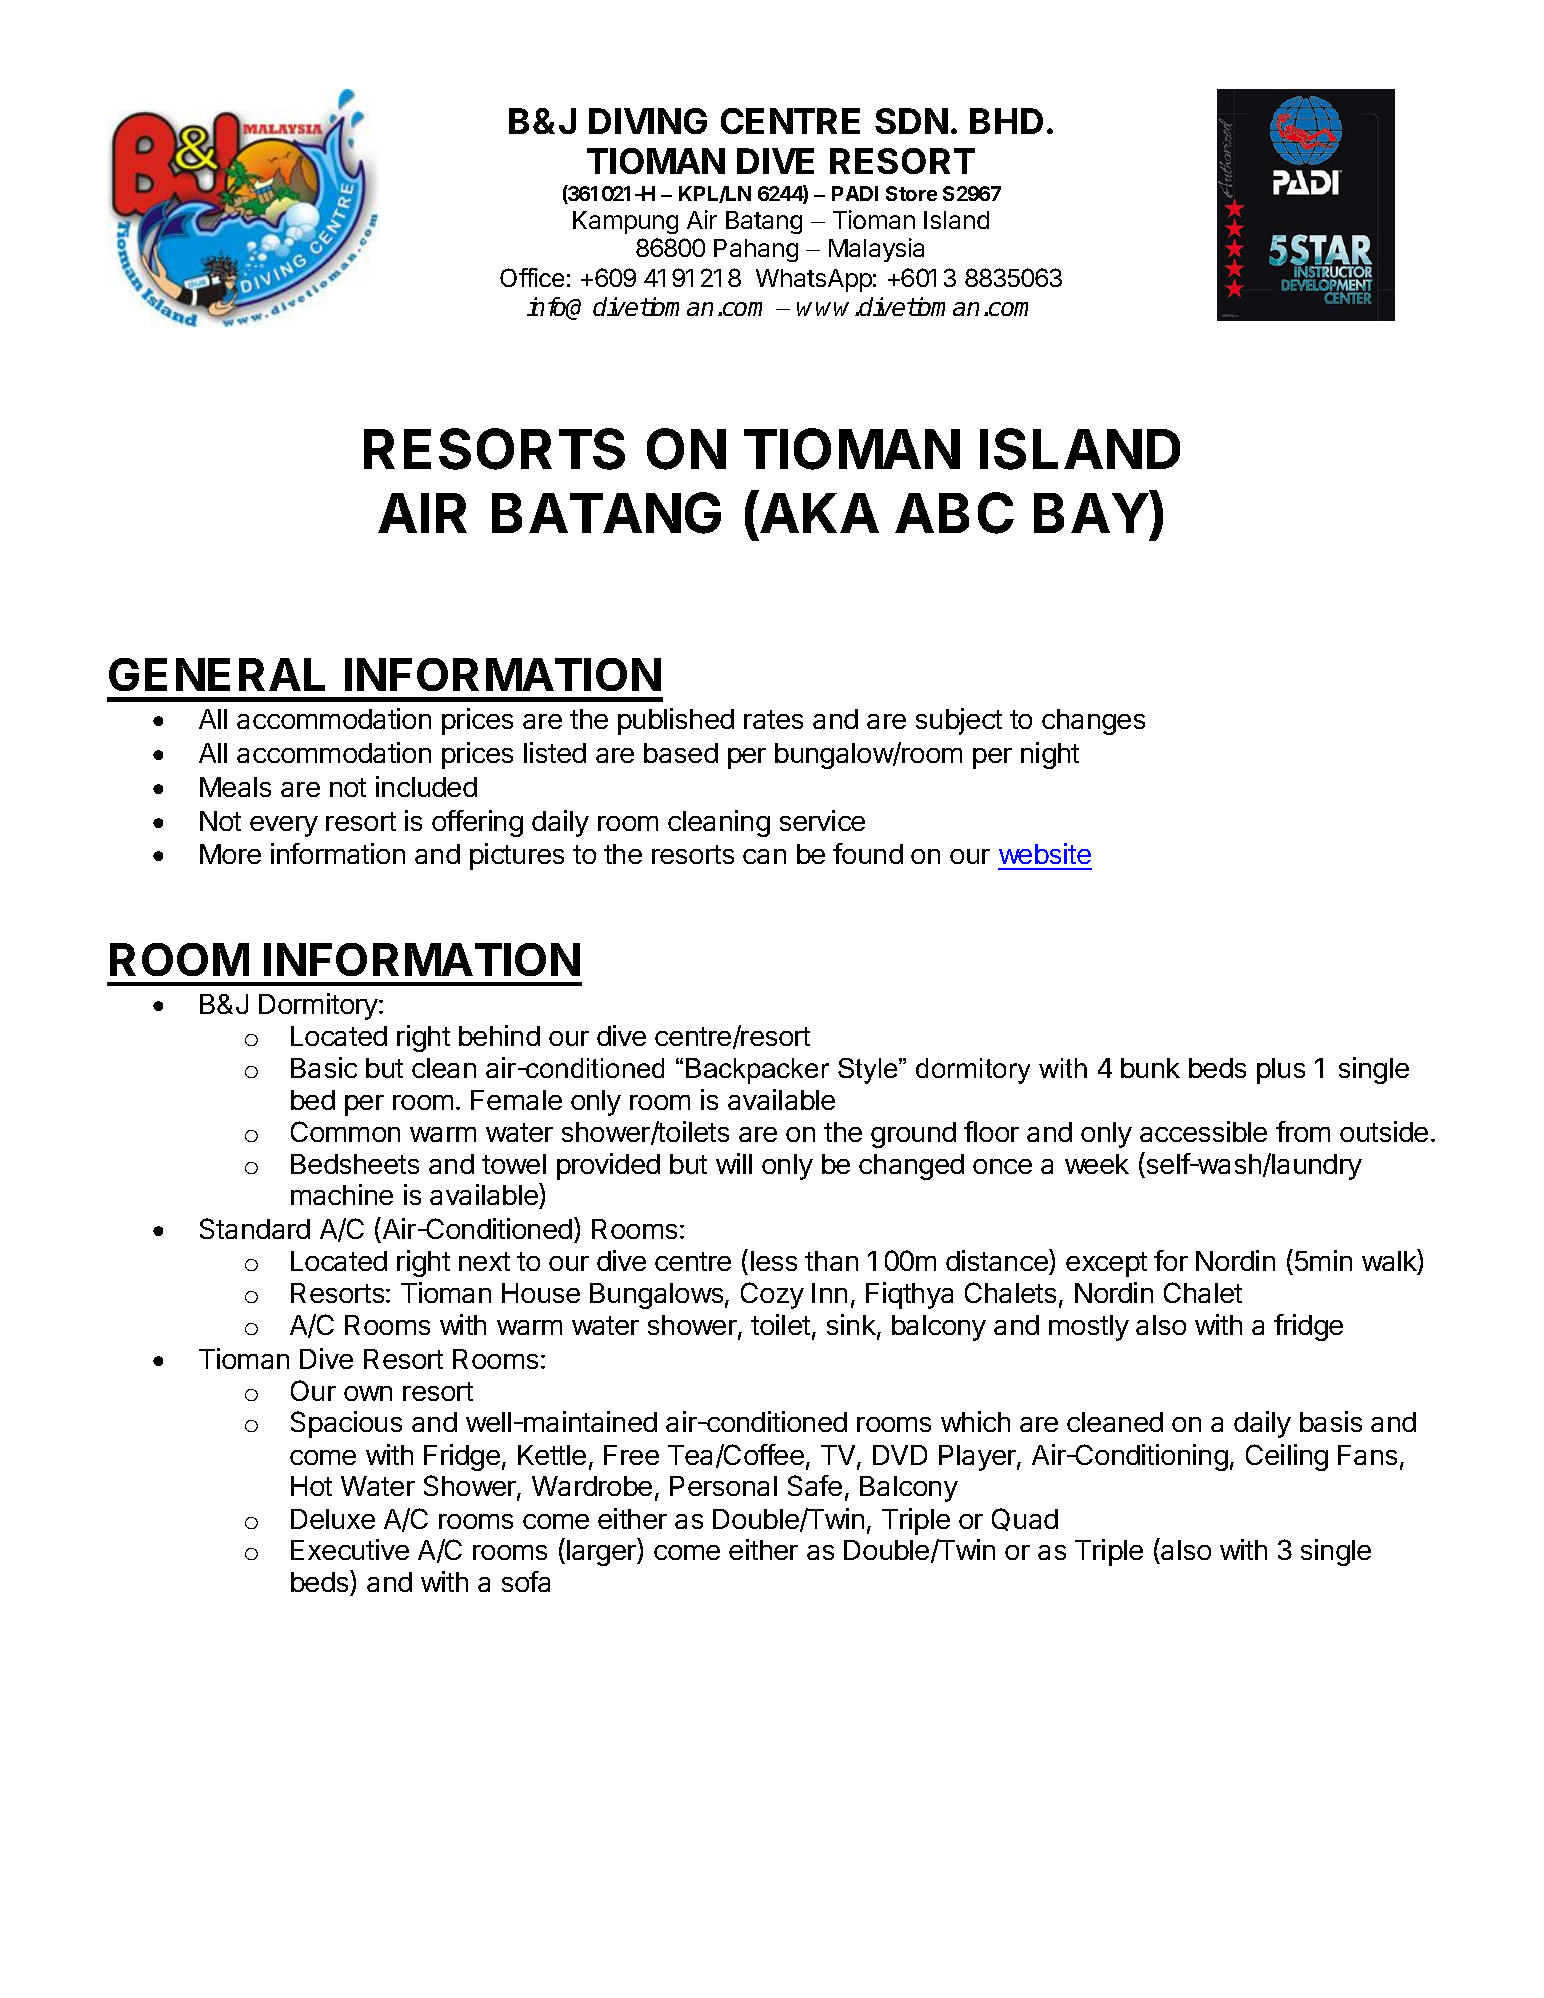 The image size is (1544, 1998). I want to click on GENERAL, so click(217, 674).
